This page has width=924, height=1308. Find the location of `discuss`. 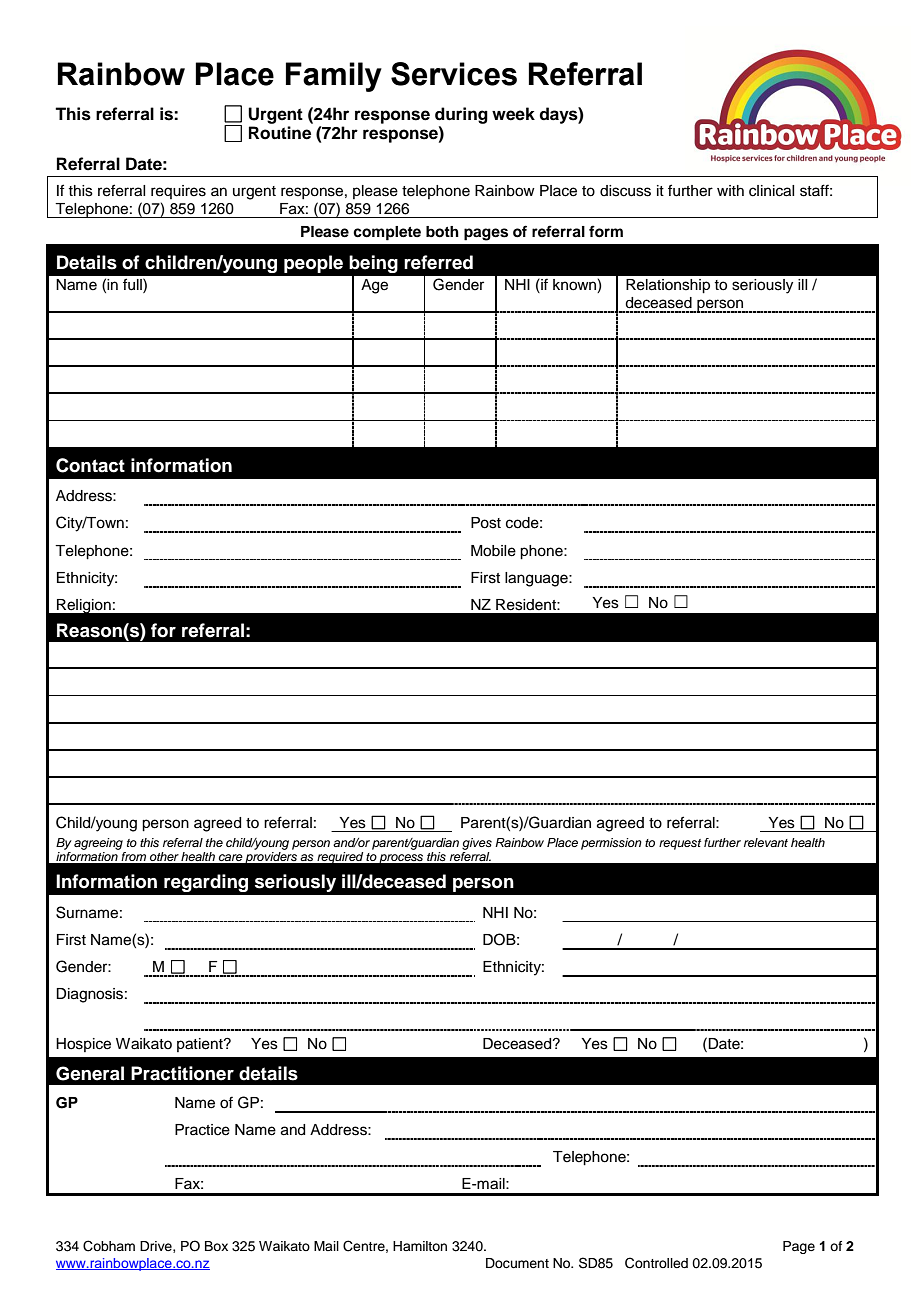

discuss is located at coordinates (625, 191).
